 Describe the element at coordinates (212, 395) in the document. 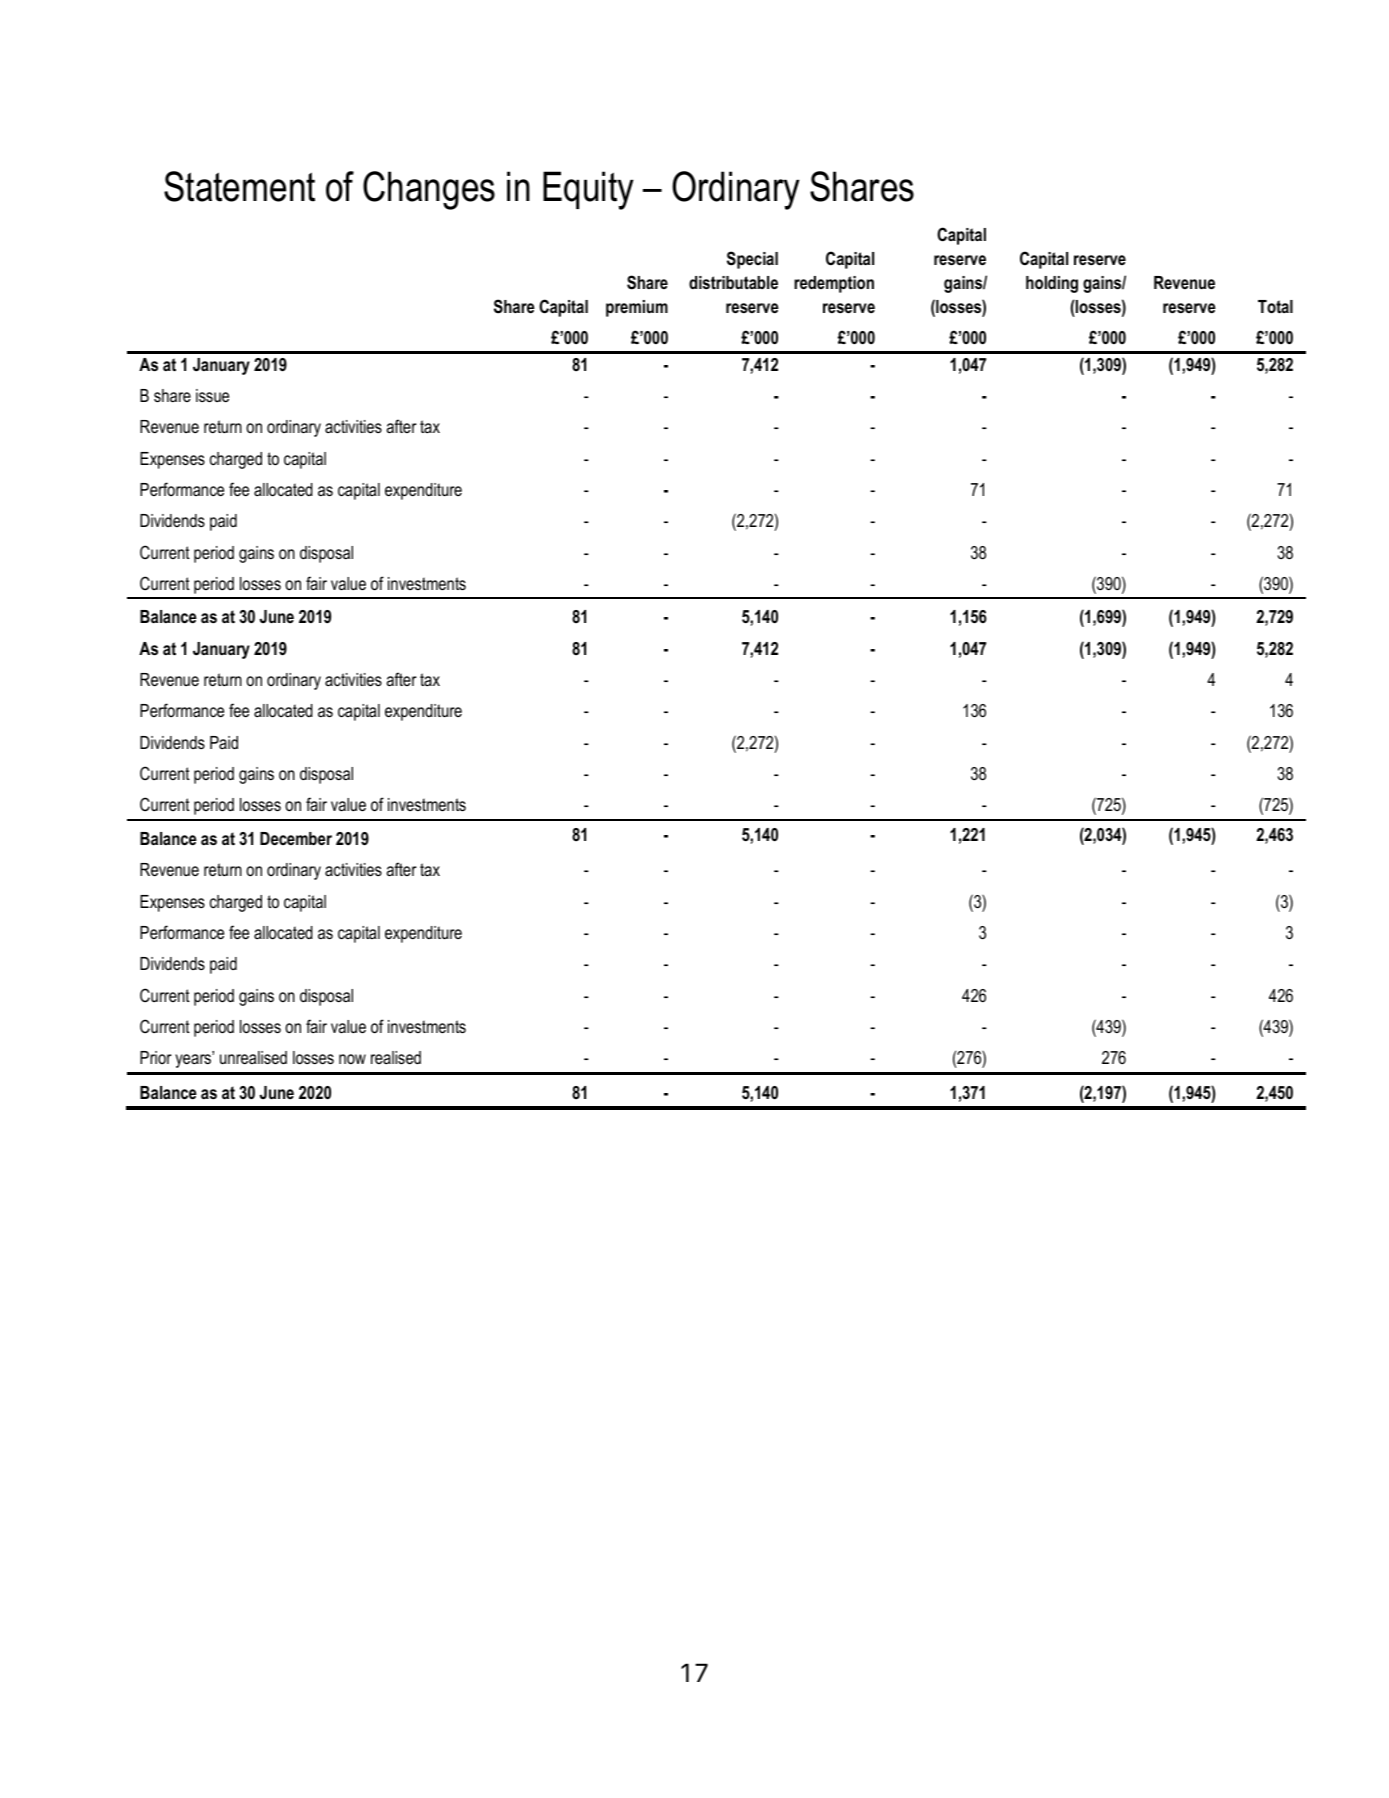

I see `issue` at that location.
